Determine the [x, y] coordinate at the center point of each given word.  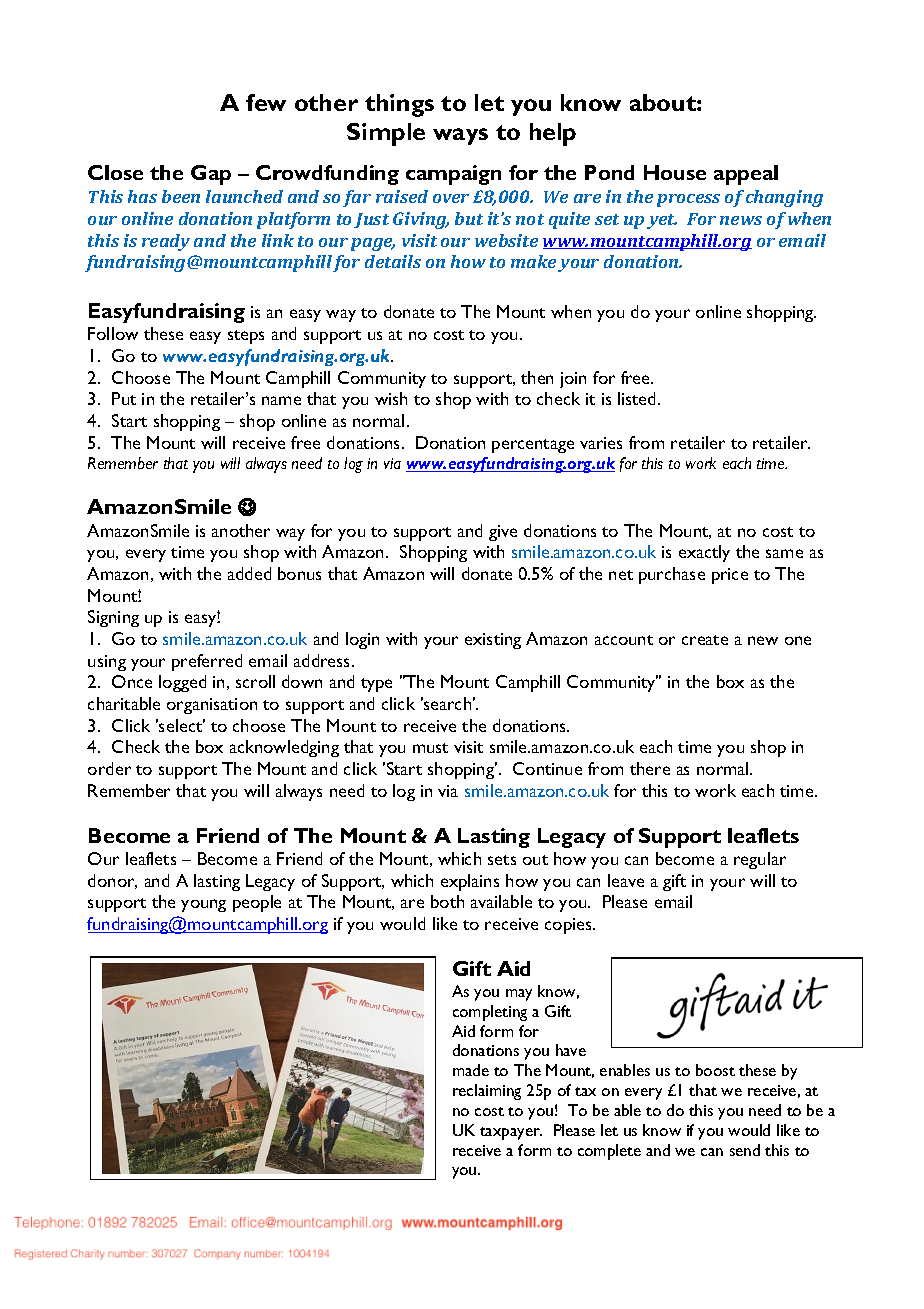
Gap [211, 175]
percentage [533, 446]
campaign [453, 175]
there [650, 768]
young [203, 905]
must [430, 748]
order [109, 768]
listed [638, 398]
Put [124, 398]
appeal [746, 175]
